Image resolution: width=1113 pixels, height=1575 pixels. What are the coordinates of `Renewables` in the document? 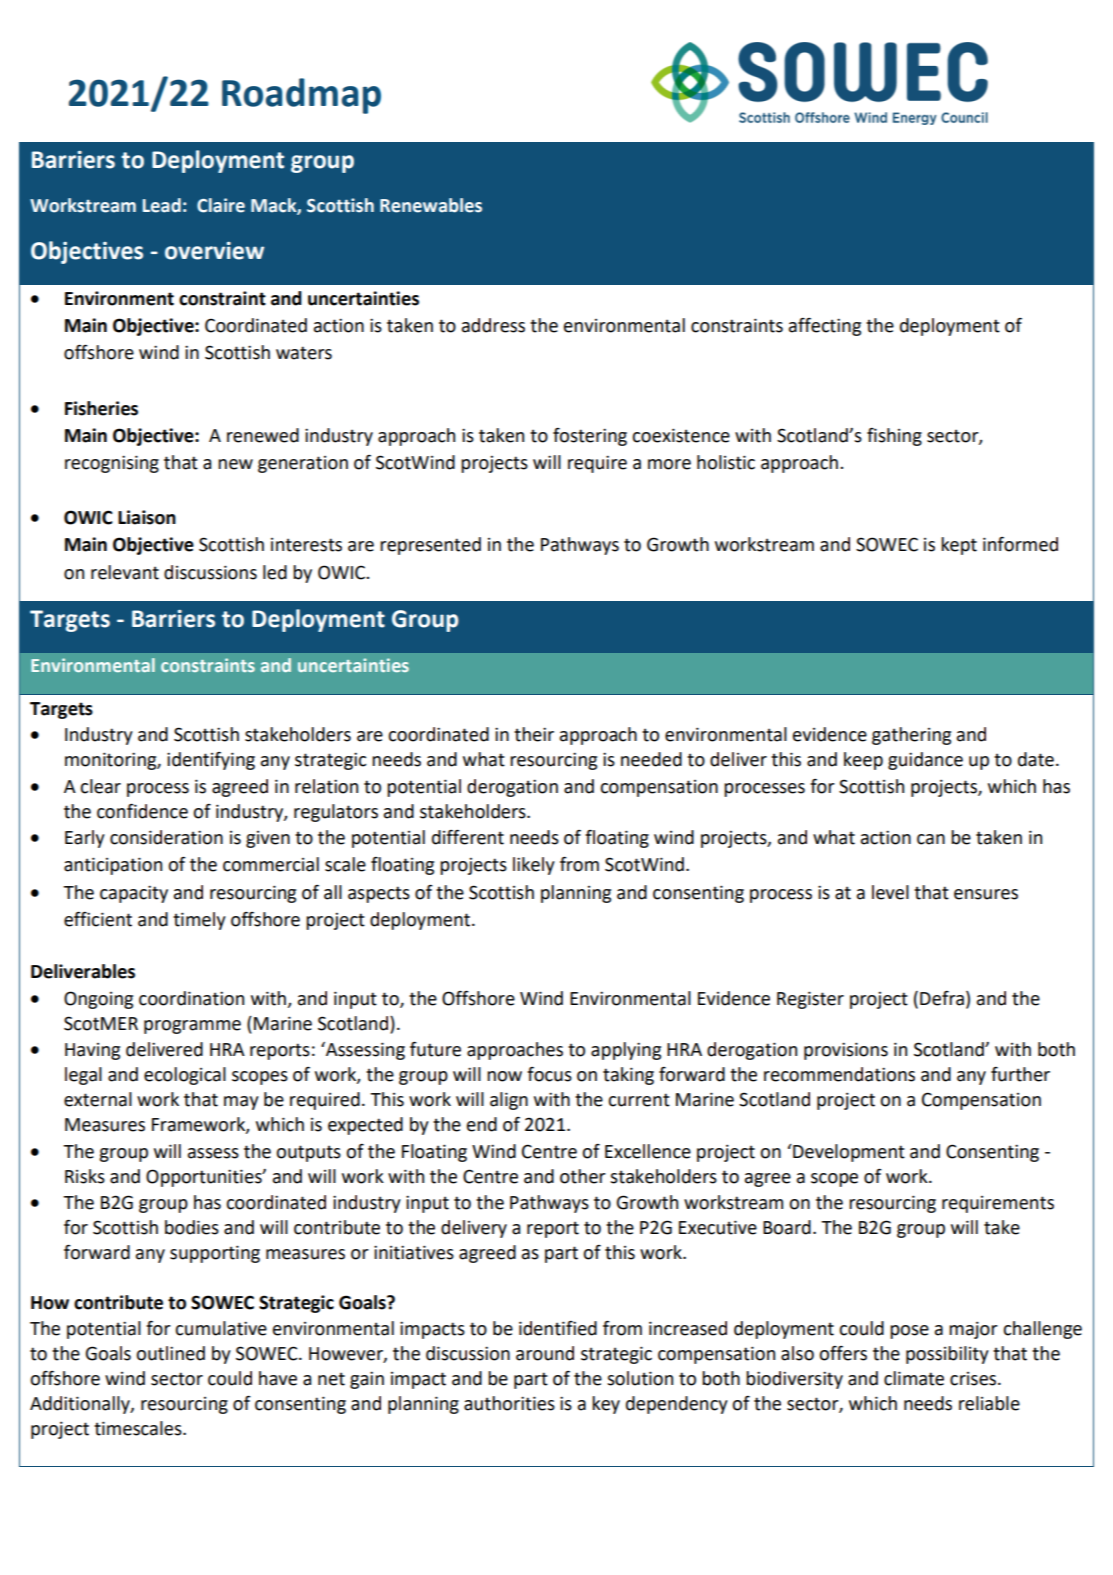 It's located at (431, 205).
